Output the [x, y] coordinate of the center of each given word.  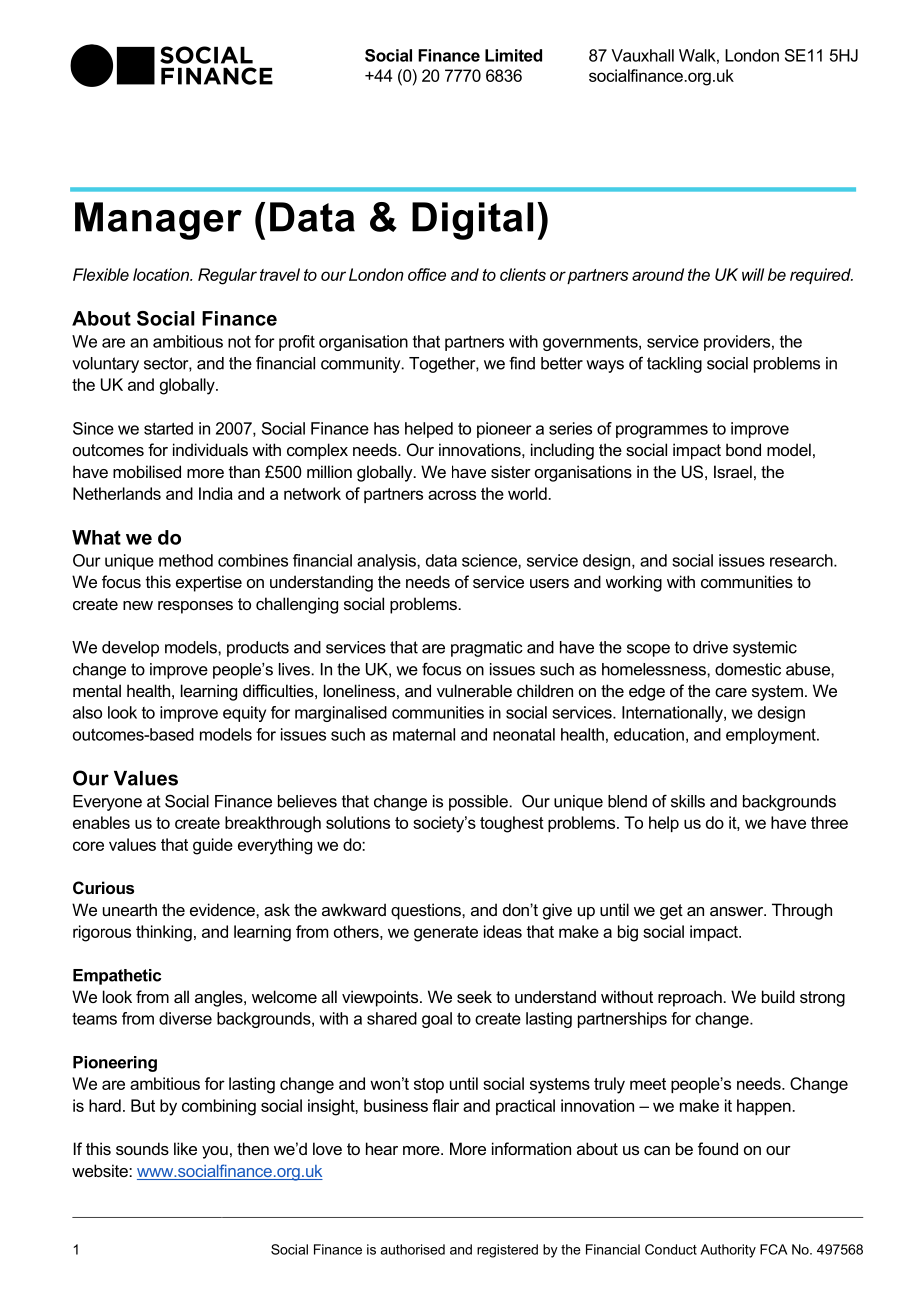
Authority [728, 1251]
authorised [413, 1249]
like [185, 1148]
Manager [158, 221]
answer [738, 911]
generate [446, 934]
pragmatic [487, 649]
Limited [513, 55]
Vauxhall [642, 55]
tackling [674, 365]
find [522, 363]
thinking [164, 933]
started [168, 428]
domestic [748, 669]
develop [130, 649]
